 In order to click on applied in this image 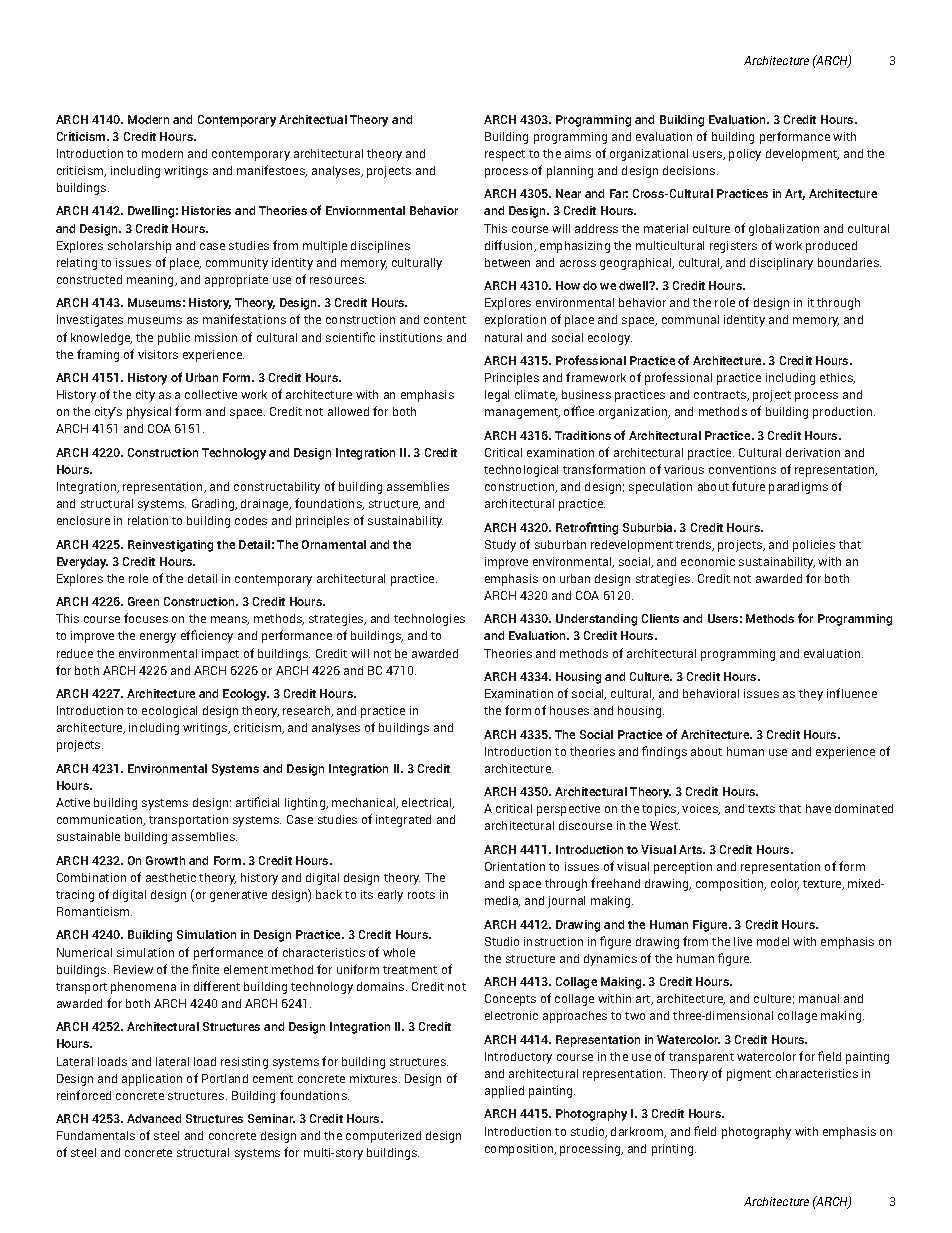, I will do `click(504, 1092)`.
